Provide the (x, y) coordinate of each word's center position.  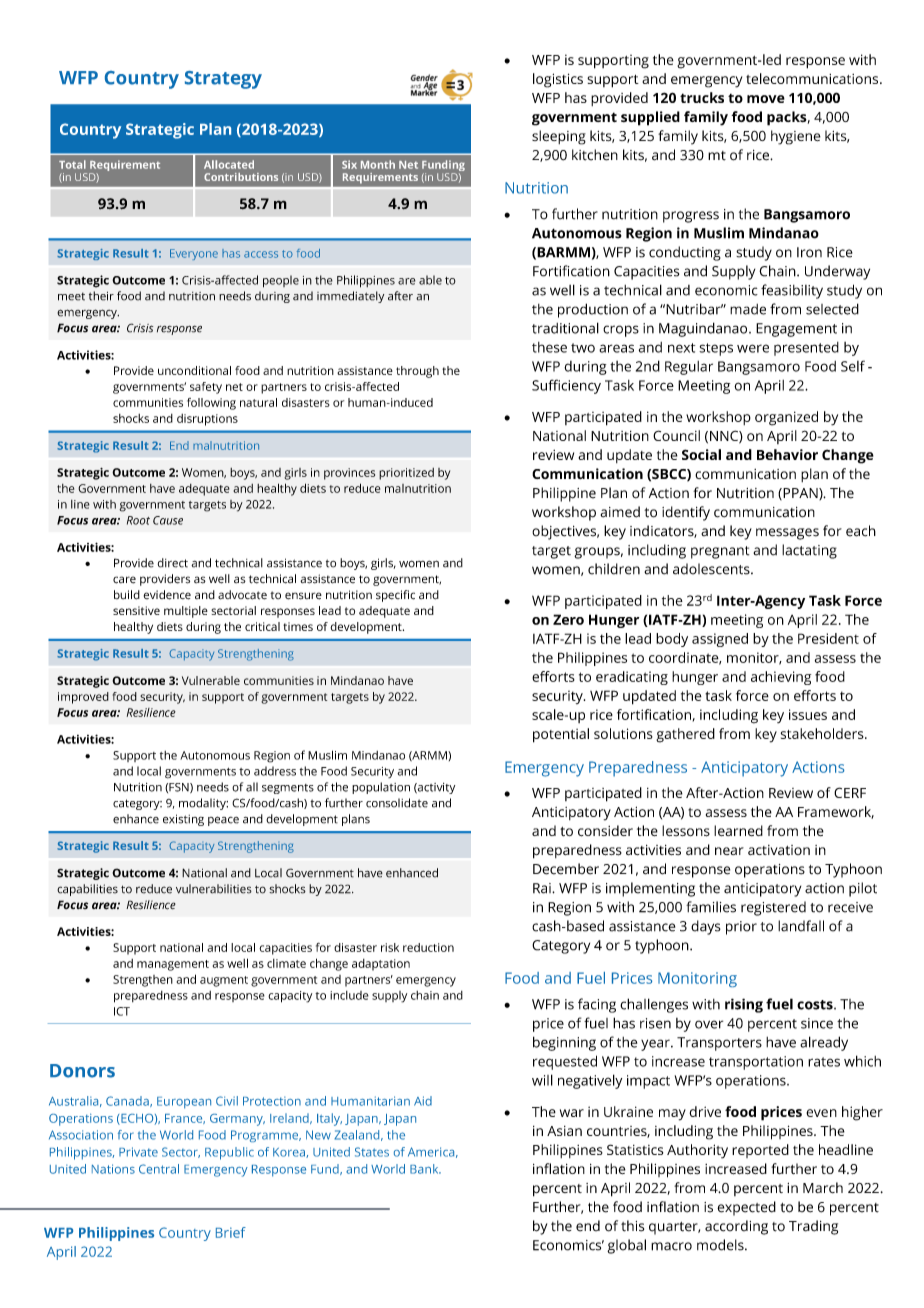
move (766, 99)
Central (159, 1169)
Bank (425, 1169)
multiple (186, 612)
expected (746, 1208)
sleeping (559, 137)
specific (395, 596)
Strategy (223, 80)
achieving (781, 678)
